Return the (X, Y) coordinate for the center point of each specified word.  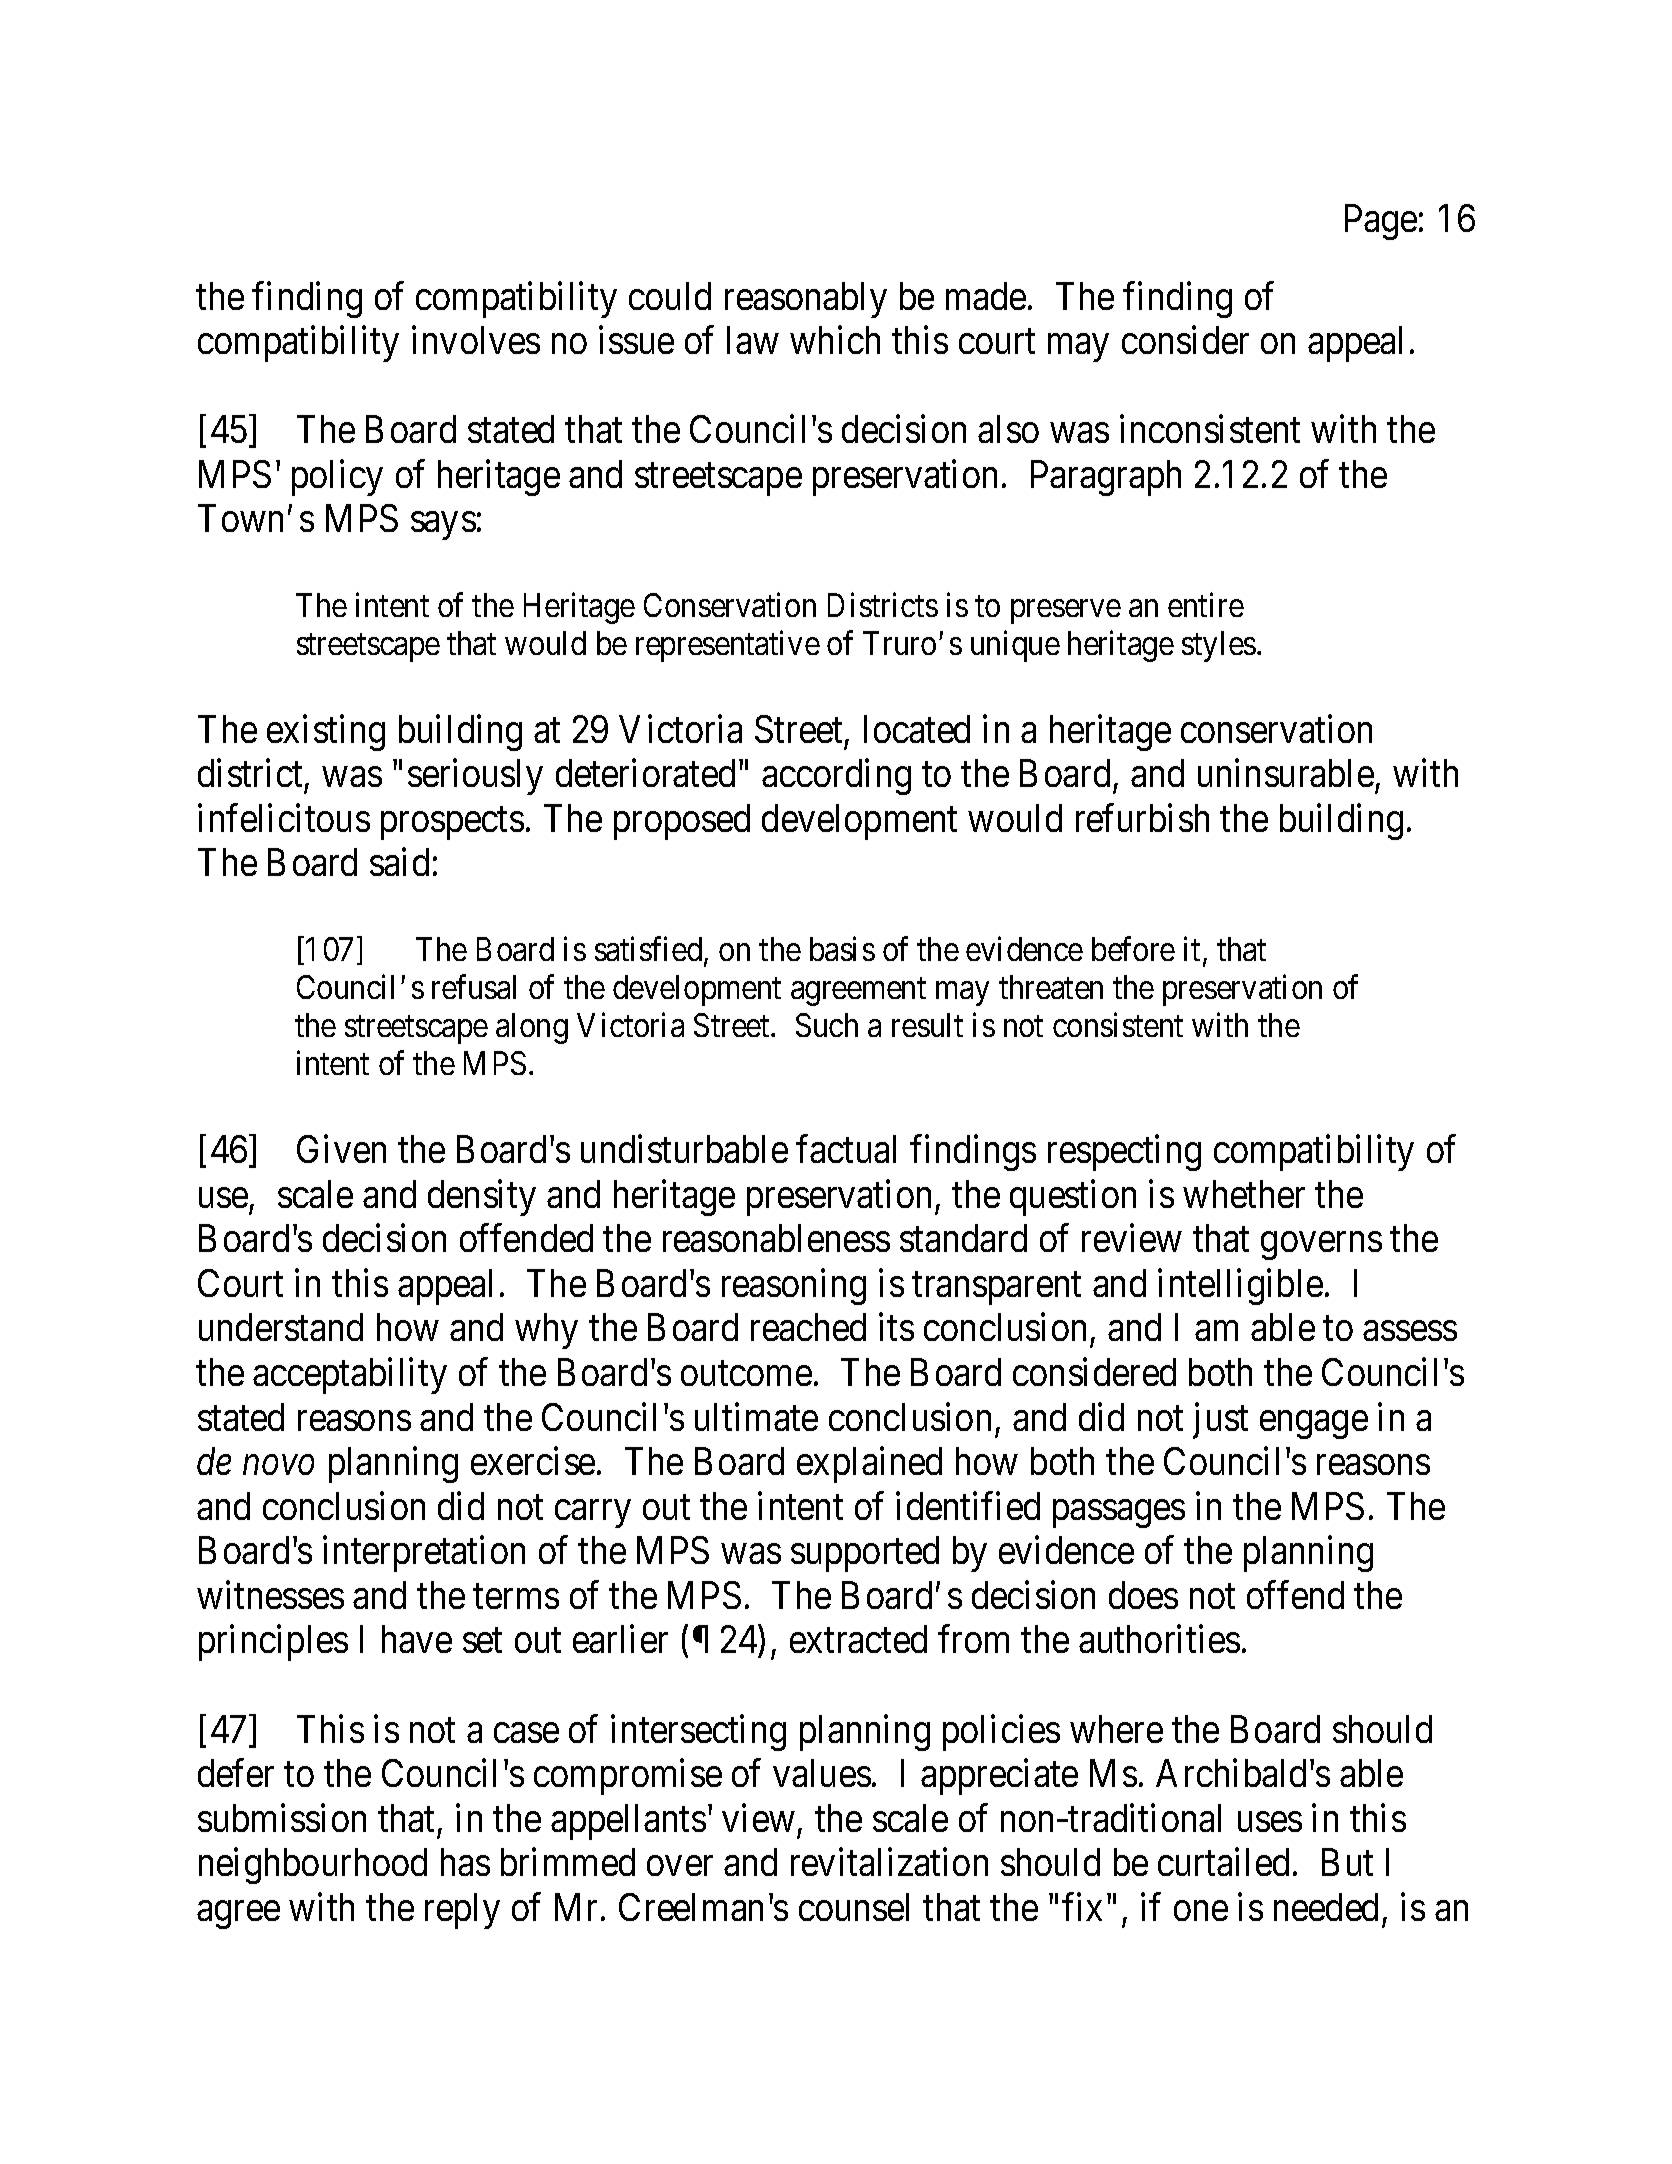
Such (827, 1025)
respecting (1124, 1153)
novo (278, 1465)
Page (1381, 222)
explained (869, 1465)
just (1220, 1420)
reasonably (806, 300)
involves (476, 340)
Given (341, 1149)
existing (326, 733)
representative (728, 646)
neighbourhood (313, 1866)
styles (1219, 646)
